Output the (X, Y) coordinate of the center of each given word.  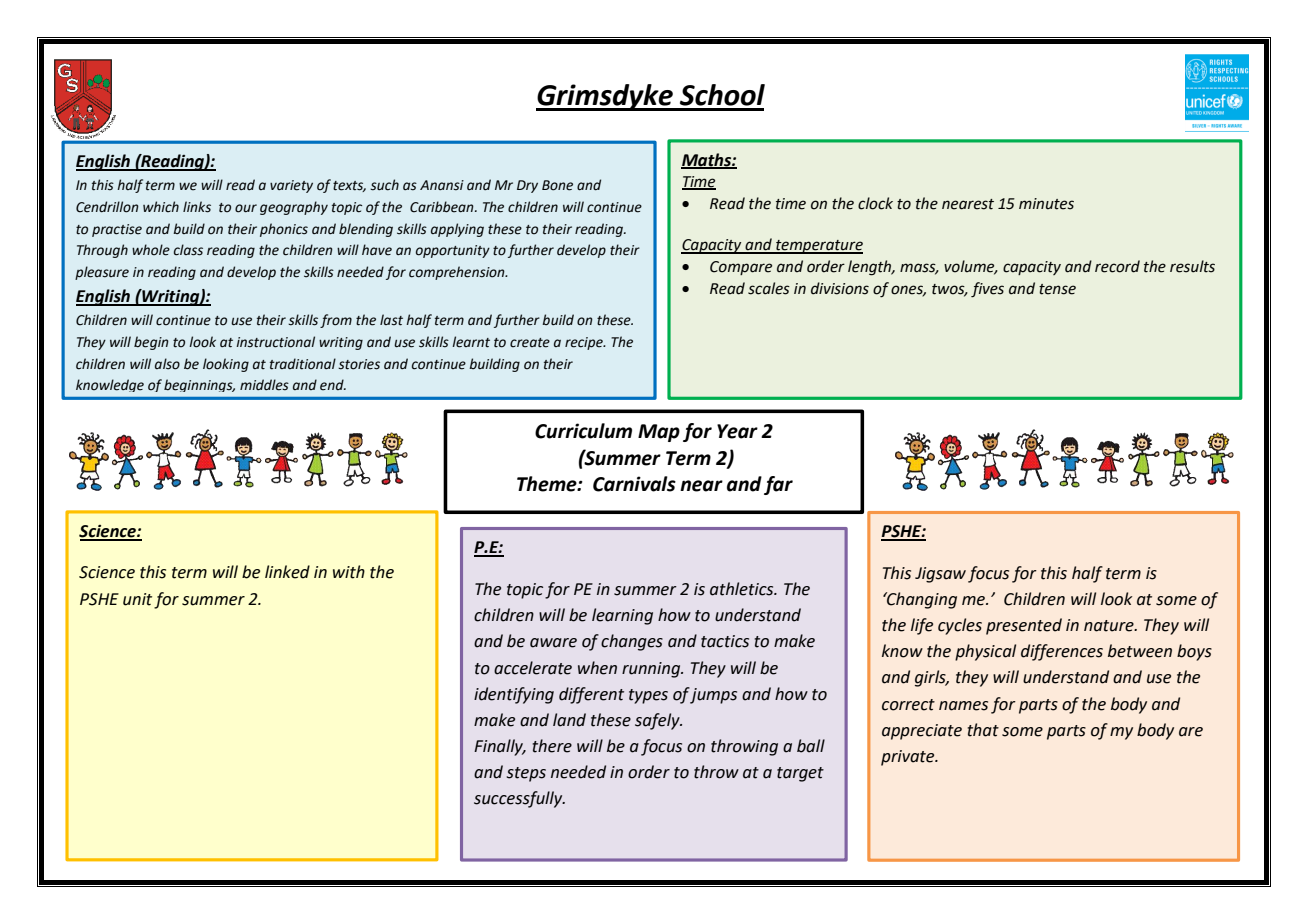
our (246, 208)
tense (1057, 289)
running (652, 670)
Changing (921, 600)
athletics (743, 589)
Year (737, 431)
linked (287, 572)
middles (264, 385)
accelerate (533, 668)
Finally (500, 747)
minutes (1046, 204)
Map (659, 433)
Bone (557, 185)
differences (1062, 652)
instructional (275, 342)
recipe (585, 343)
